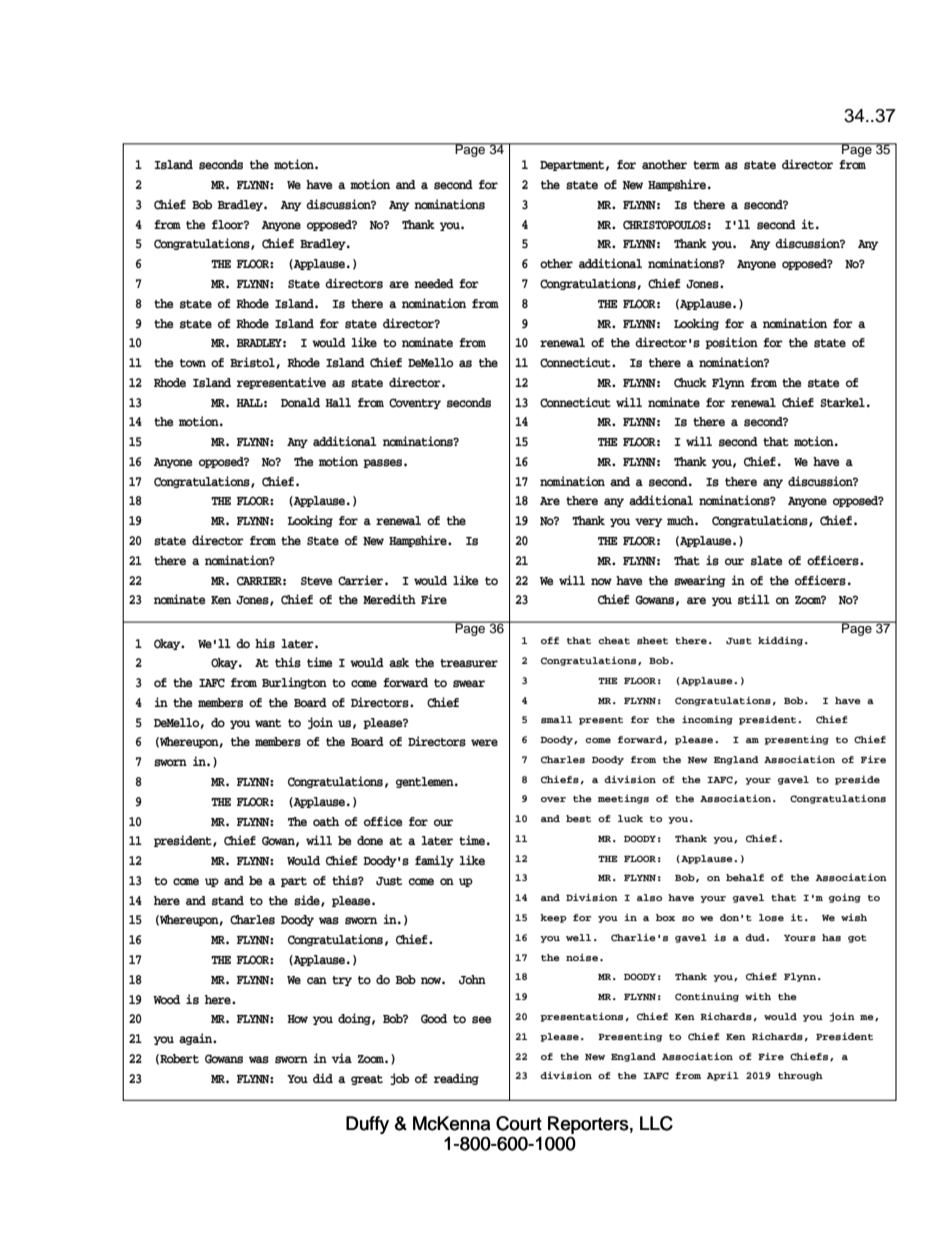  What do you see at coordinates (434, 284) in the screenshot?
I see `needed` at bounding box center [434, 284].
